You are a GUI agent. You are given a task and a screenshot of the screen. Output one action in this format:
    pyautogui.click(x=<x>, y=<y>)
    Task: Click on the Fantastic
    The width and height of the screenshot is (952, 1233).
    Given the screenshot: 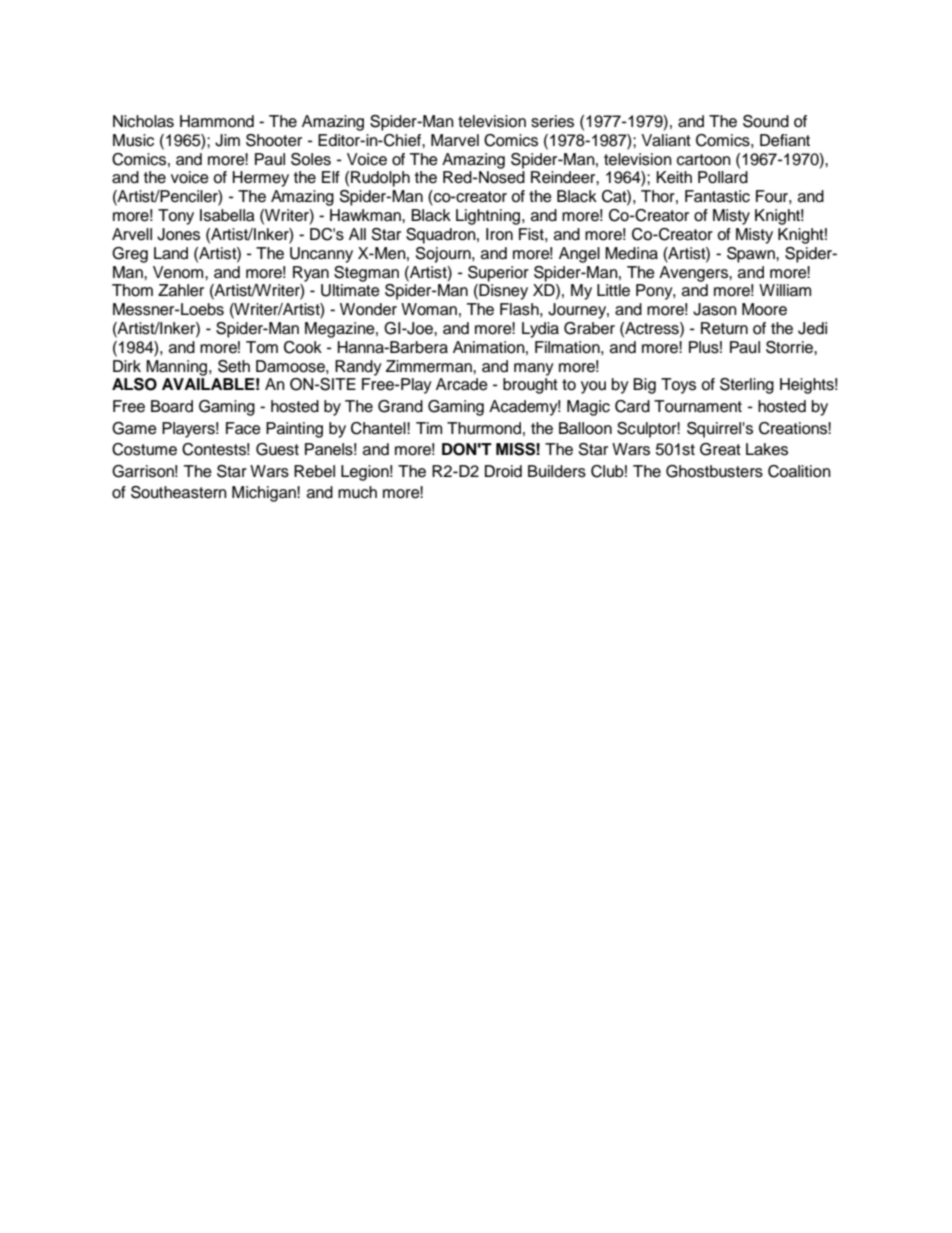 What is the action you would take?
    pyautogui.click(x=717, y=196)
